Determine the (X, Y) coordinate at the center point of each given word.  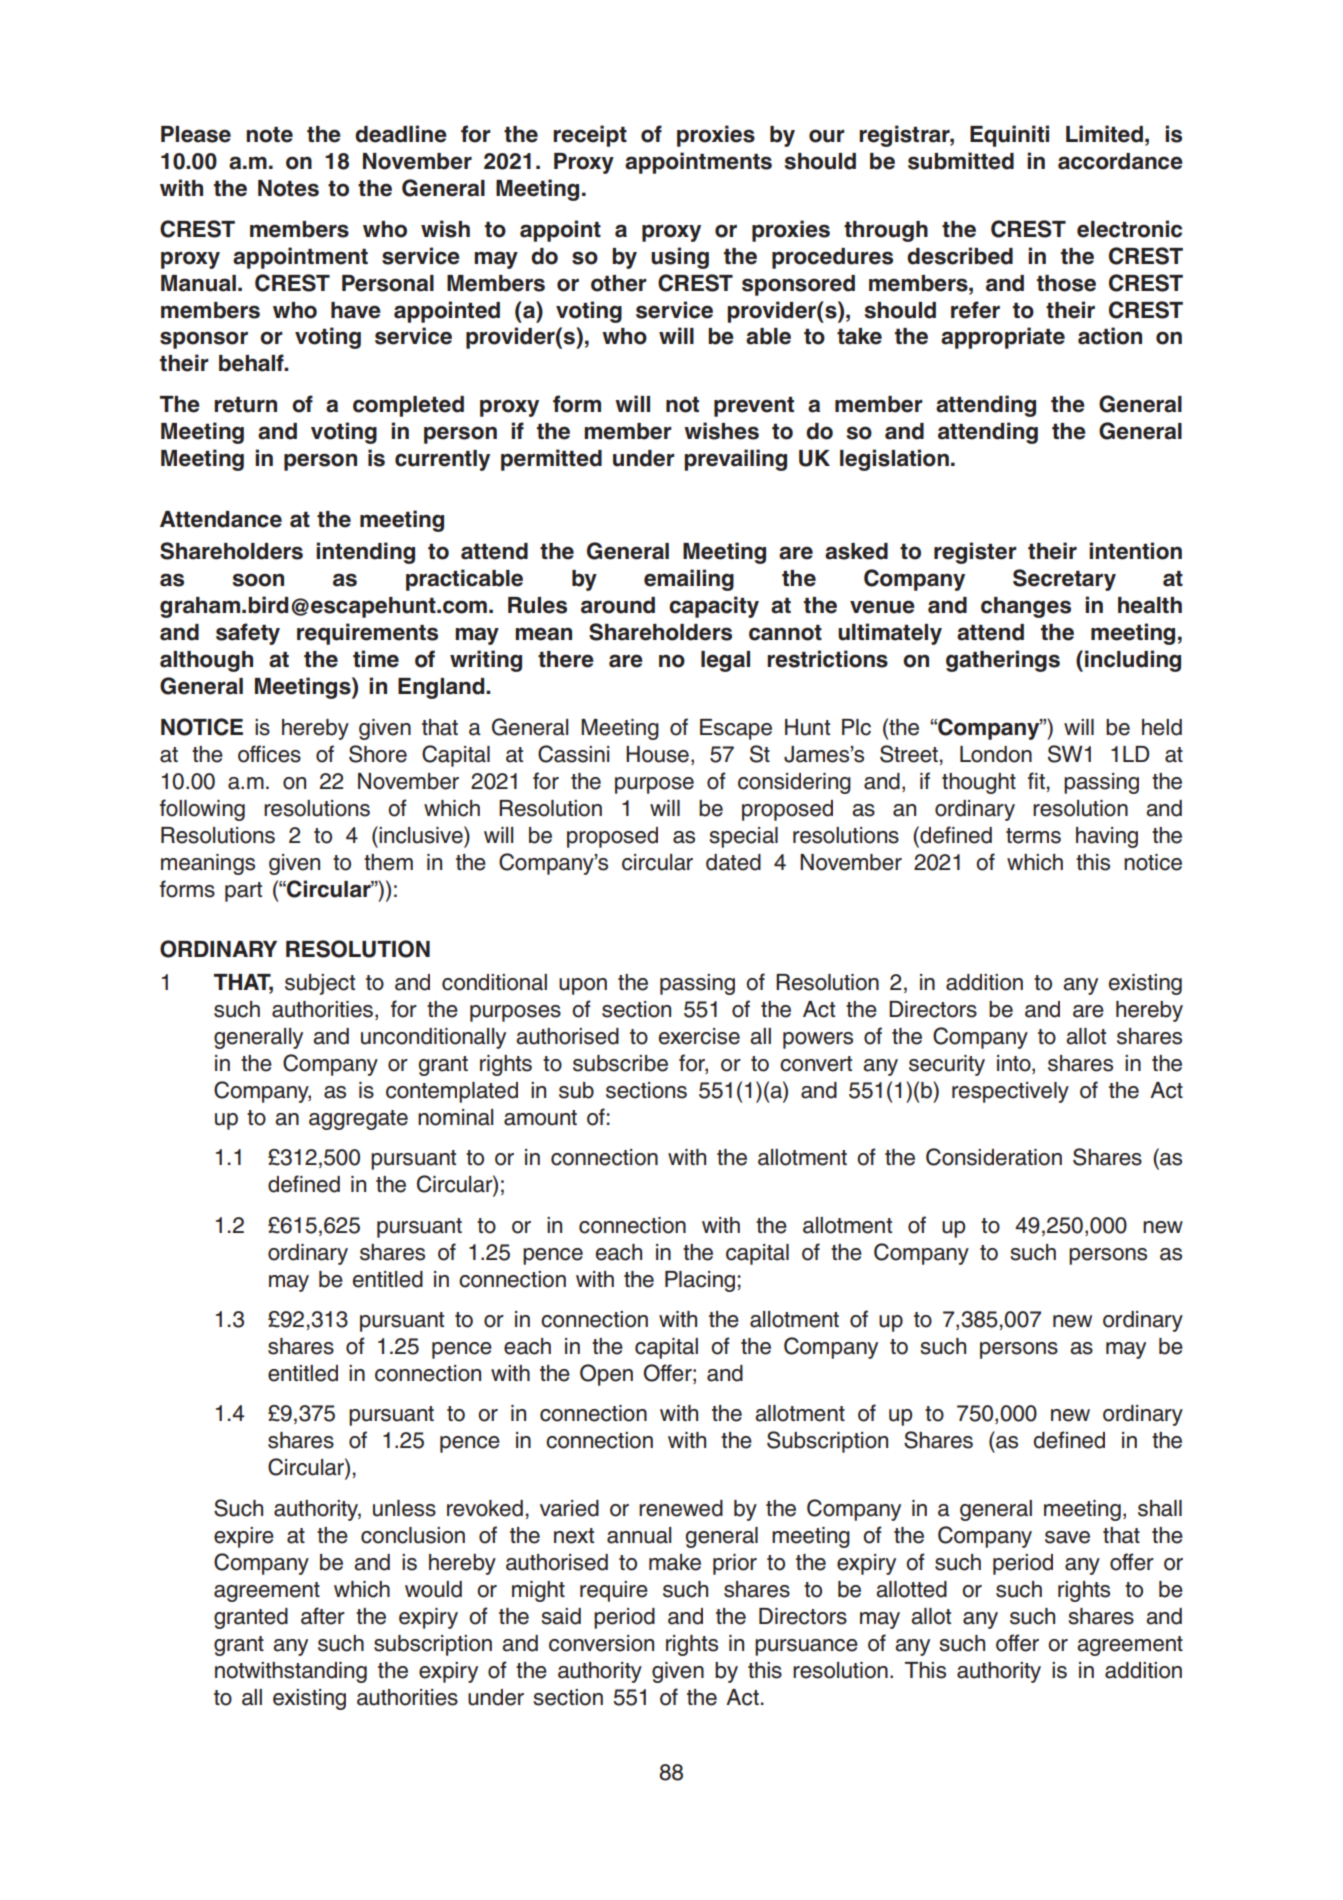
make (675, 1562)
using (680, 258)
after (323, 1616)
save (1067, 1537)
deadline (401, 134)
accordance (1120, 161)
